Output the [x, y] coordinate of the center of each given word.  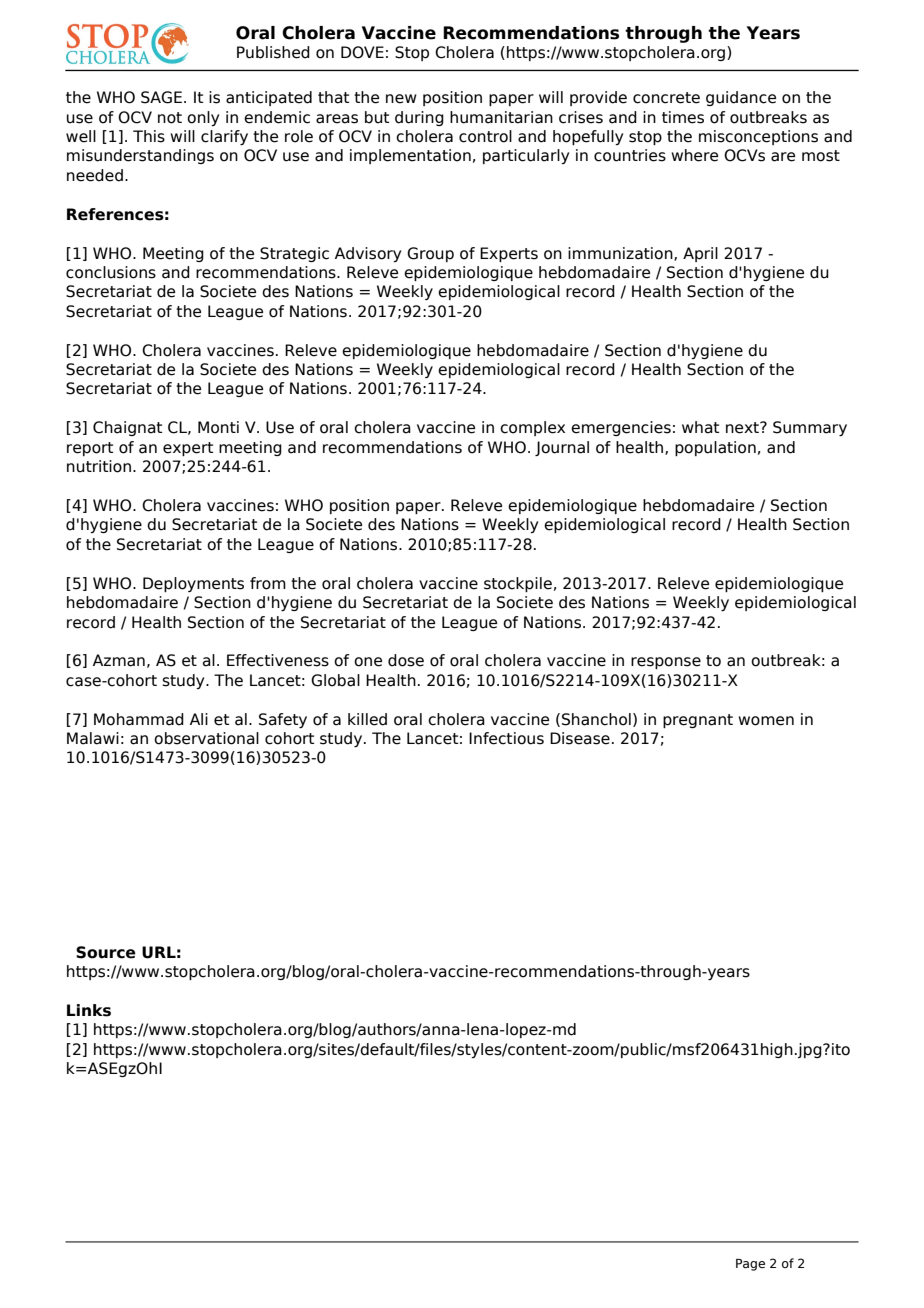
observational [206, 738]
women [766, 721]
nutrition [99, 466]
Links [89, 1010]
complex [532, 428]
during [419, 118]
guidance [741, 98]
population [715, 448]
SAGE [161, 97]
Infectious [506, 738]
